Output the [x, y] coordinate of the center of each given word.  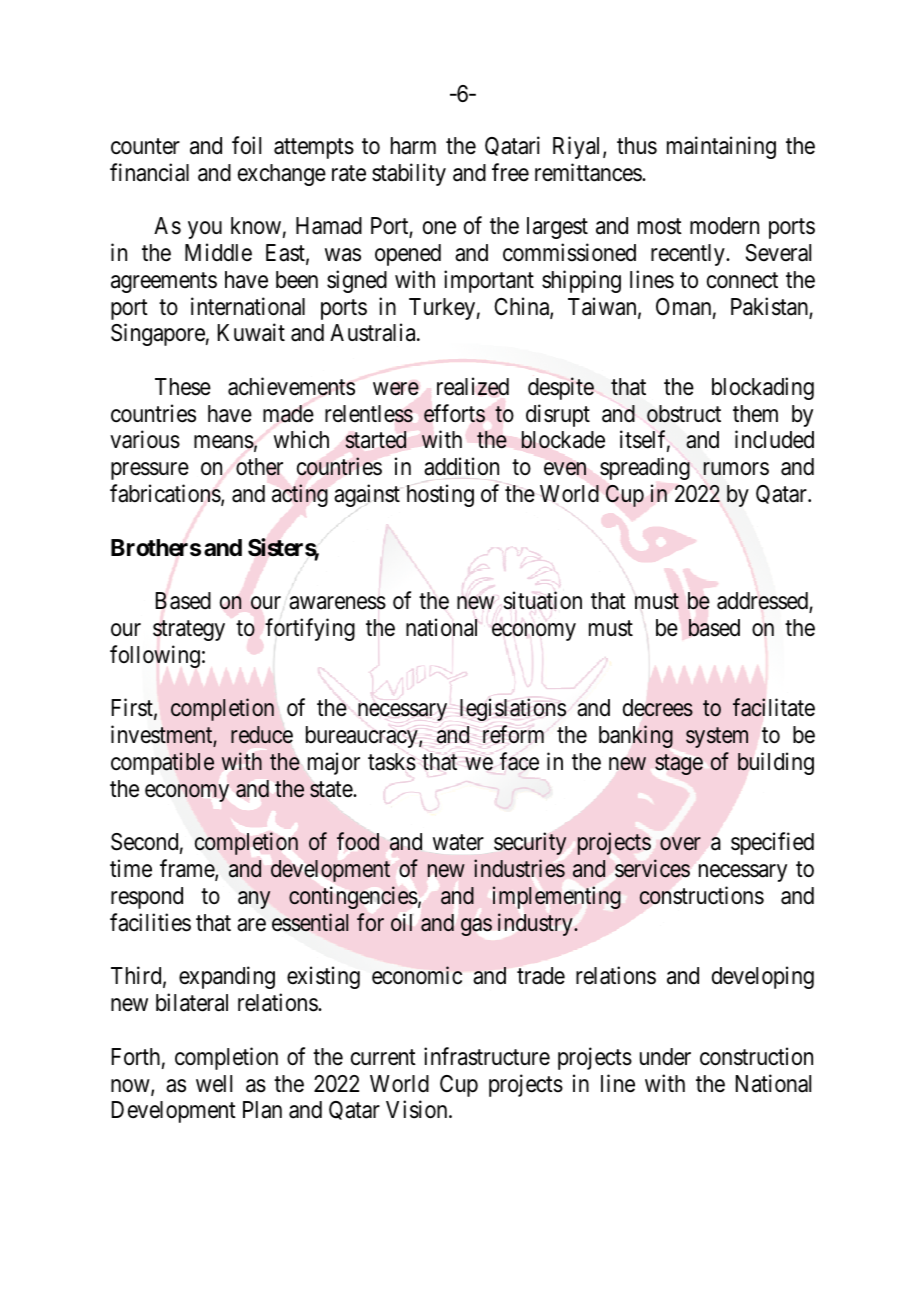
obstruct [684, 414]
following [155, 656]
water [458, 842]
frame [188, 869]
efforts [454, 413]
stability [409, 174]
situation [542, 600]
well [214, 1084]
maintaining [721, 147]
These [183, 387]
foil [246, 145]
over [680, 844]
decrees [658, 708]
